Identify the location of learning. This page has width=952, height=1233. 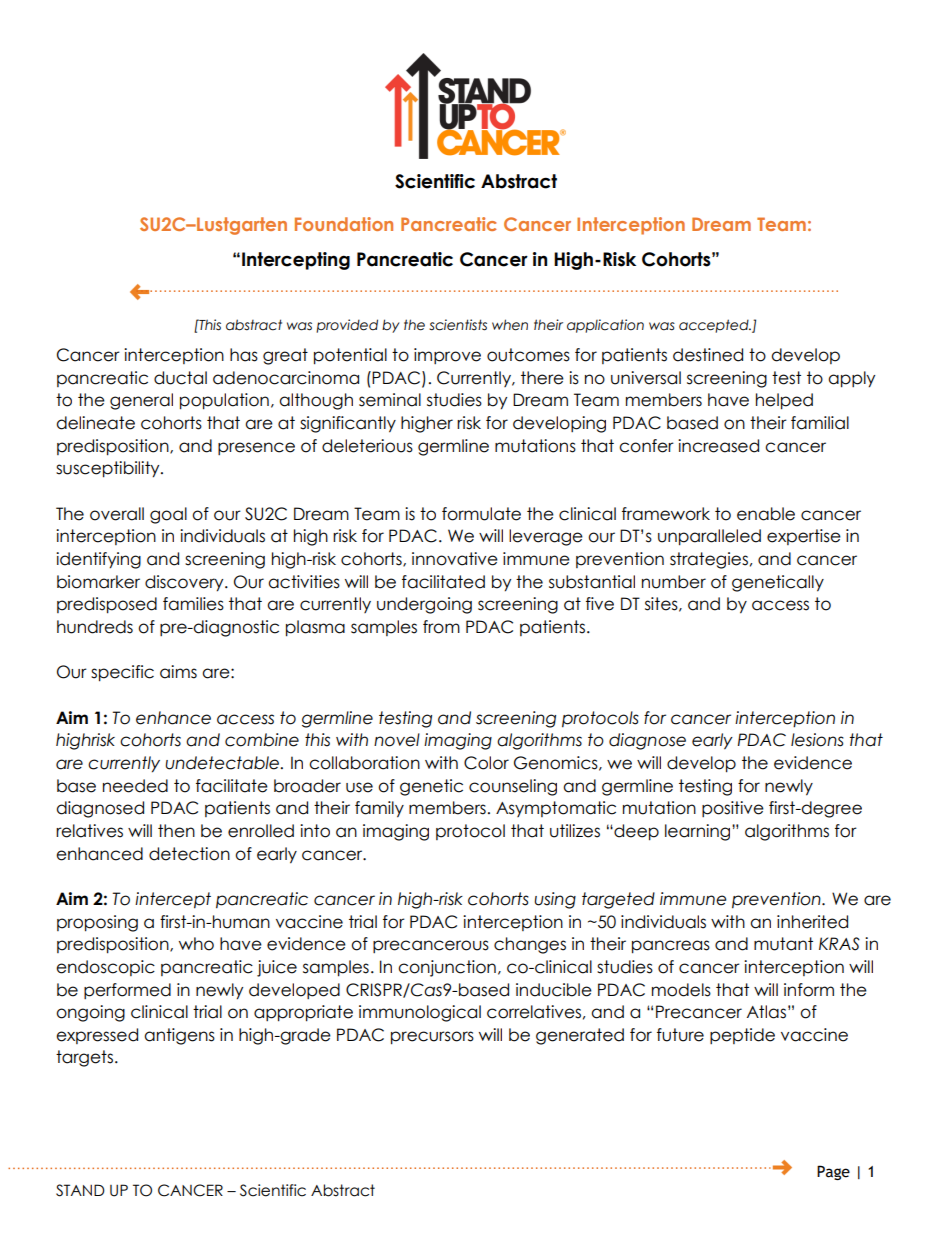
(699, 832).
